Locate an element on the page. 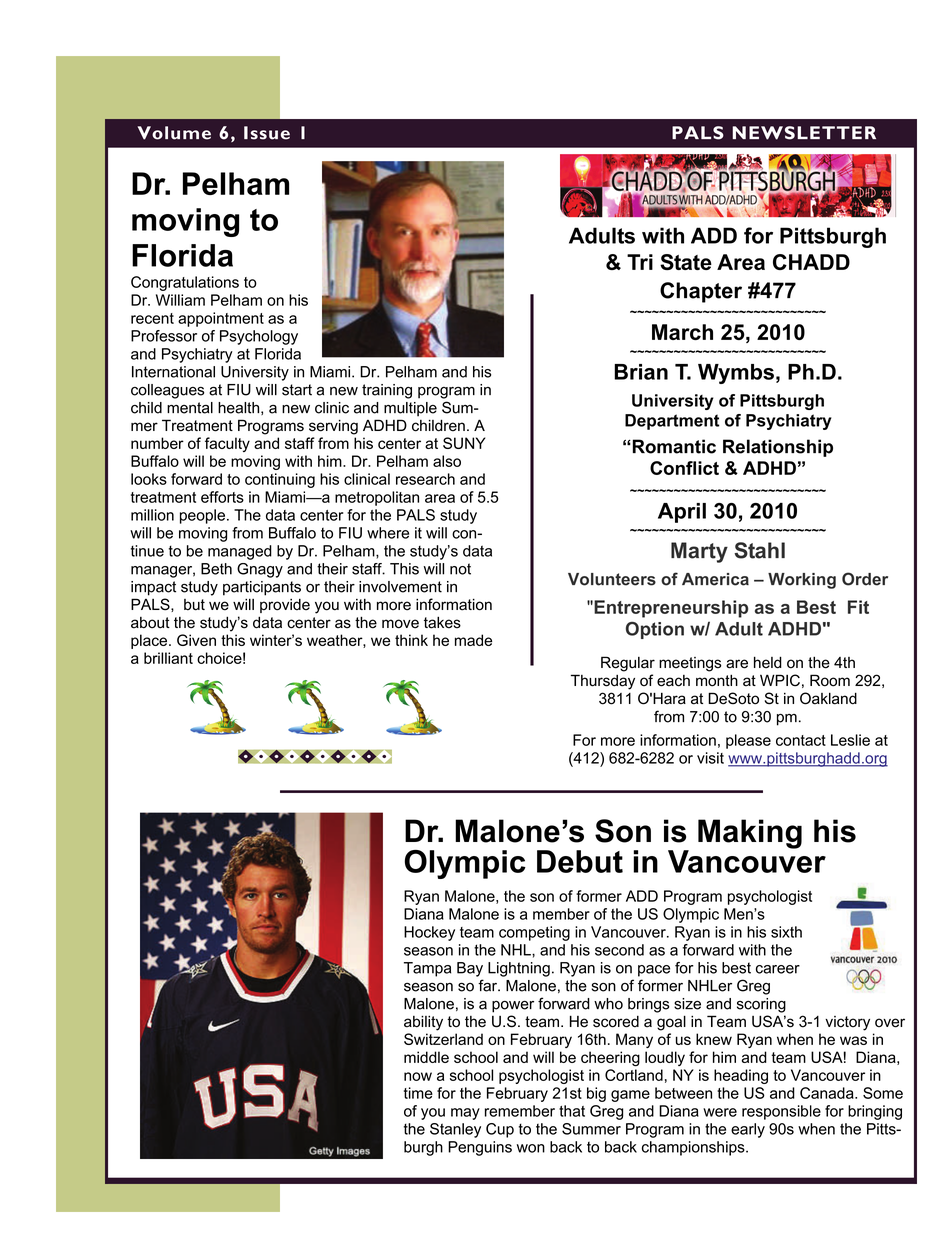 The width and height of the image is (952, 1233). Making is located at coordinates (750, 834).
